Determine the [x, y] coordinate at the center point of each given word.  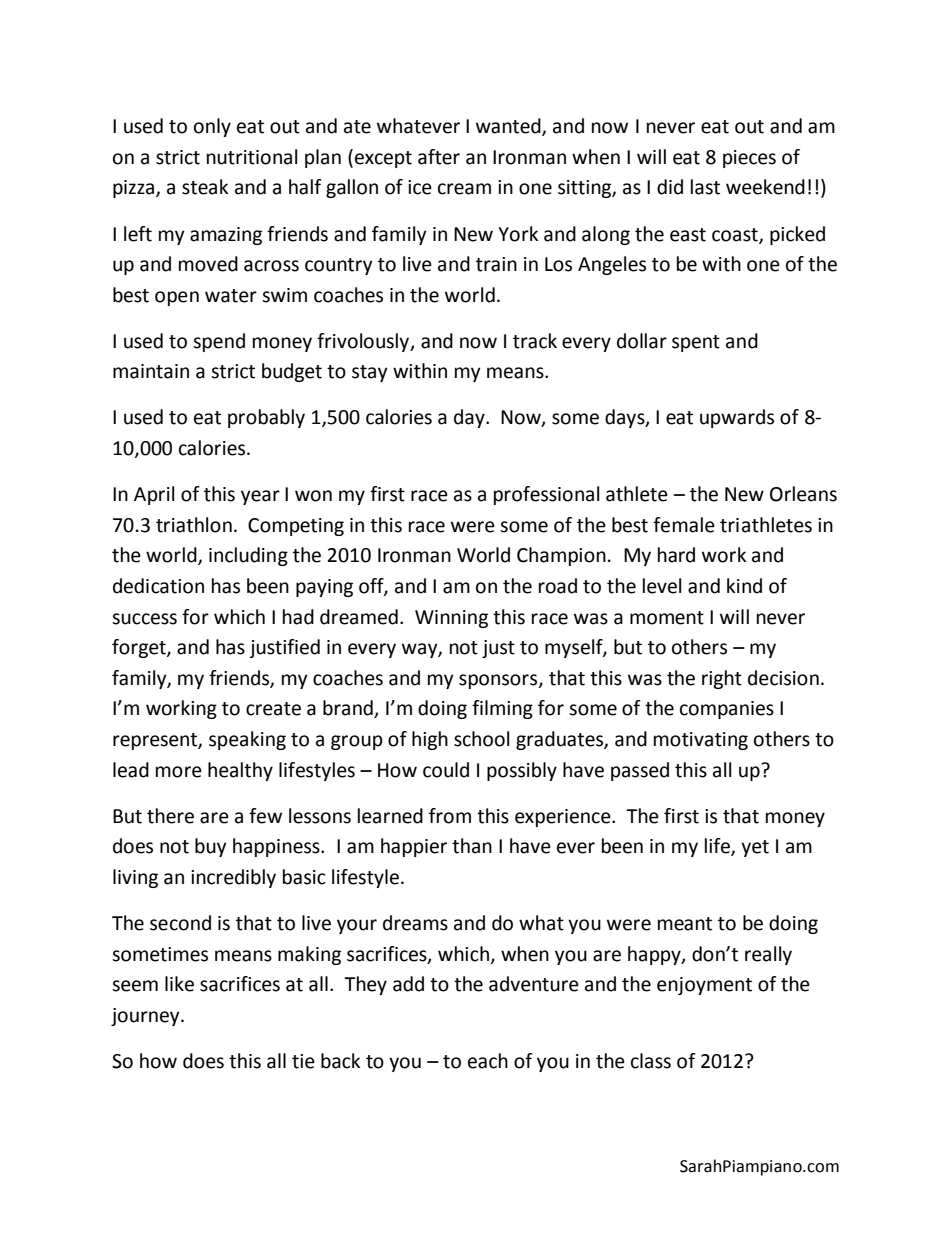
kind [744, 586]
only [212, 127]
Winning [451, 619]
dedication [158, 586]
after [439, 157]
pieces [749, 159]
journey [146, 1017]
